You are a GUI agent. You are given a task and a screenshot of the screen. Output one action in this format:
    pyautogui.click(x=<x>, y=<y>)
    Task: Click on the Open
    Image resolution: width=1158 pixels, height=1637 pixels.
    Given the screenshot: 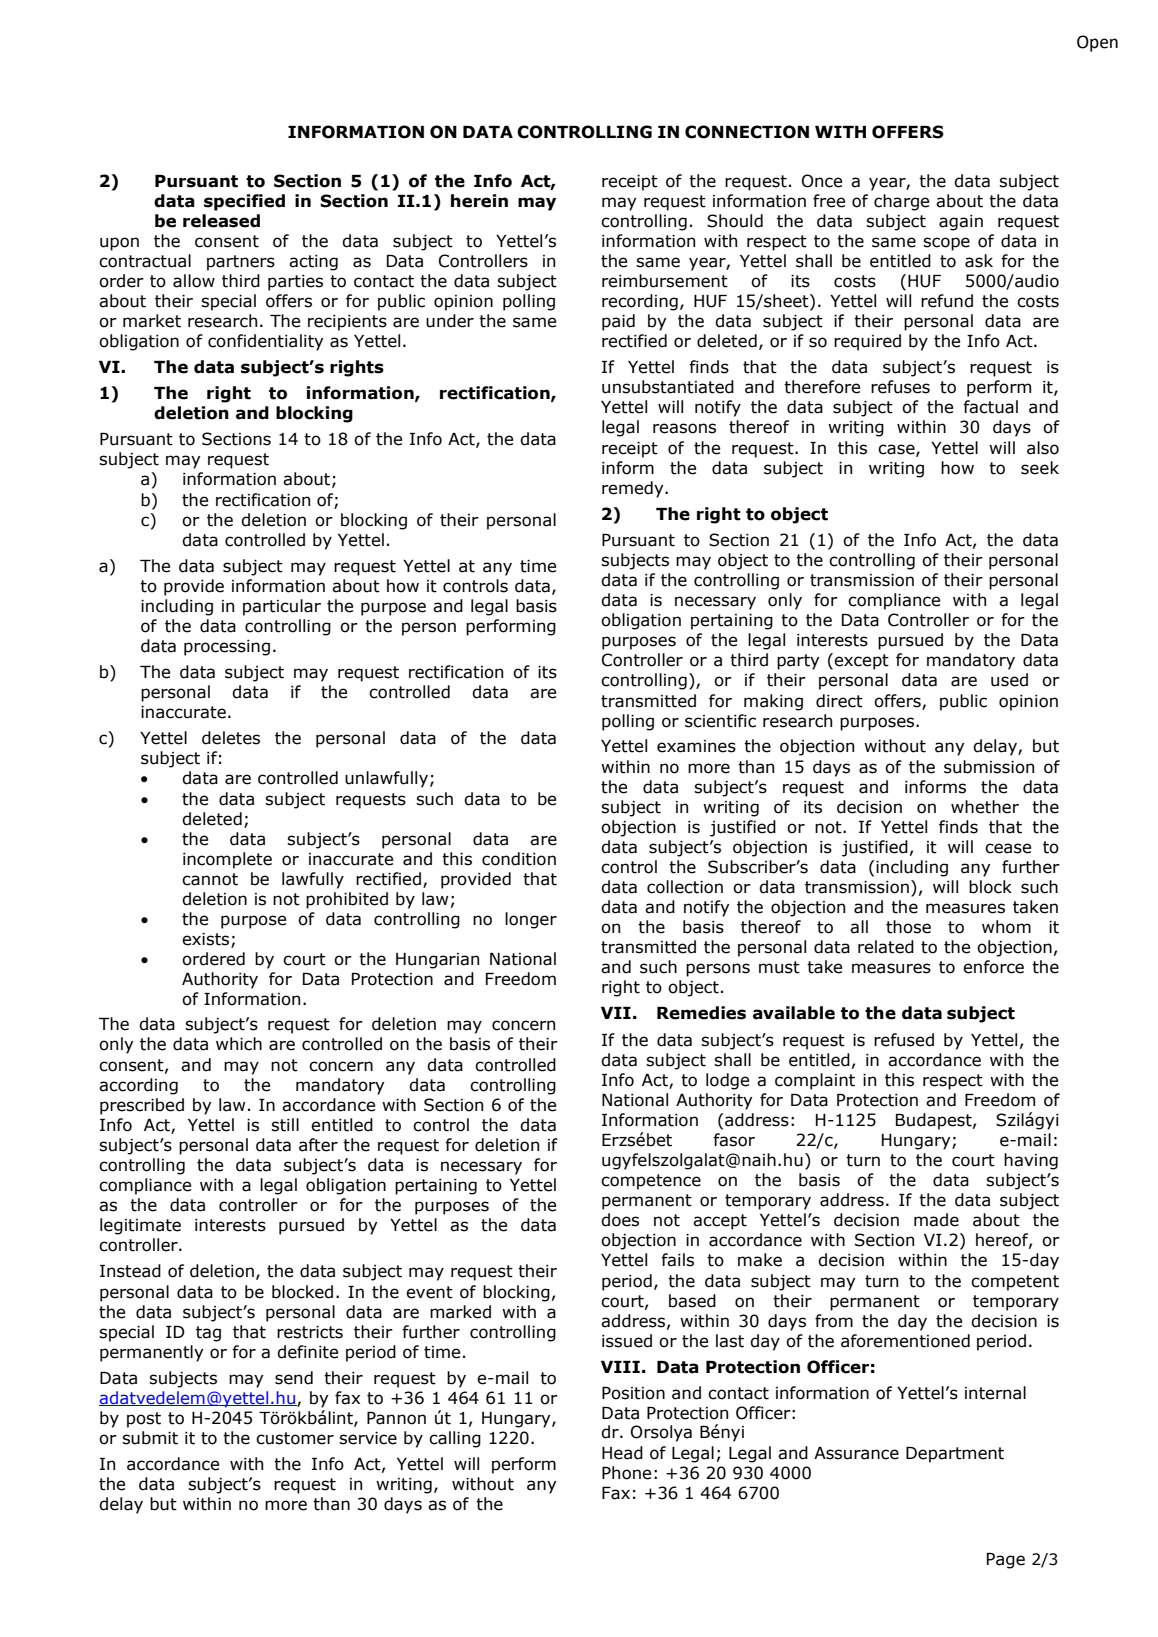 What is the action you would take?
    pyautogui.click(x=1097, y=43)
